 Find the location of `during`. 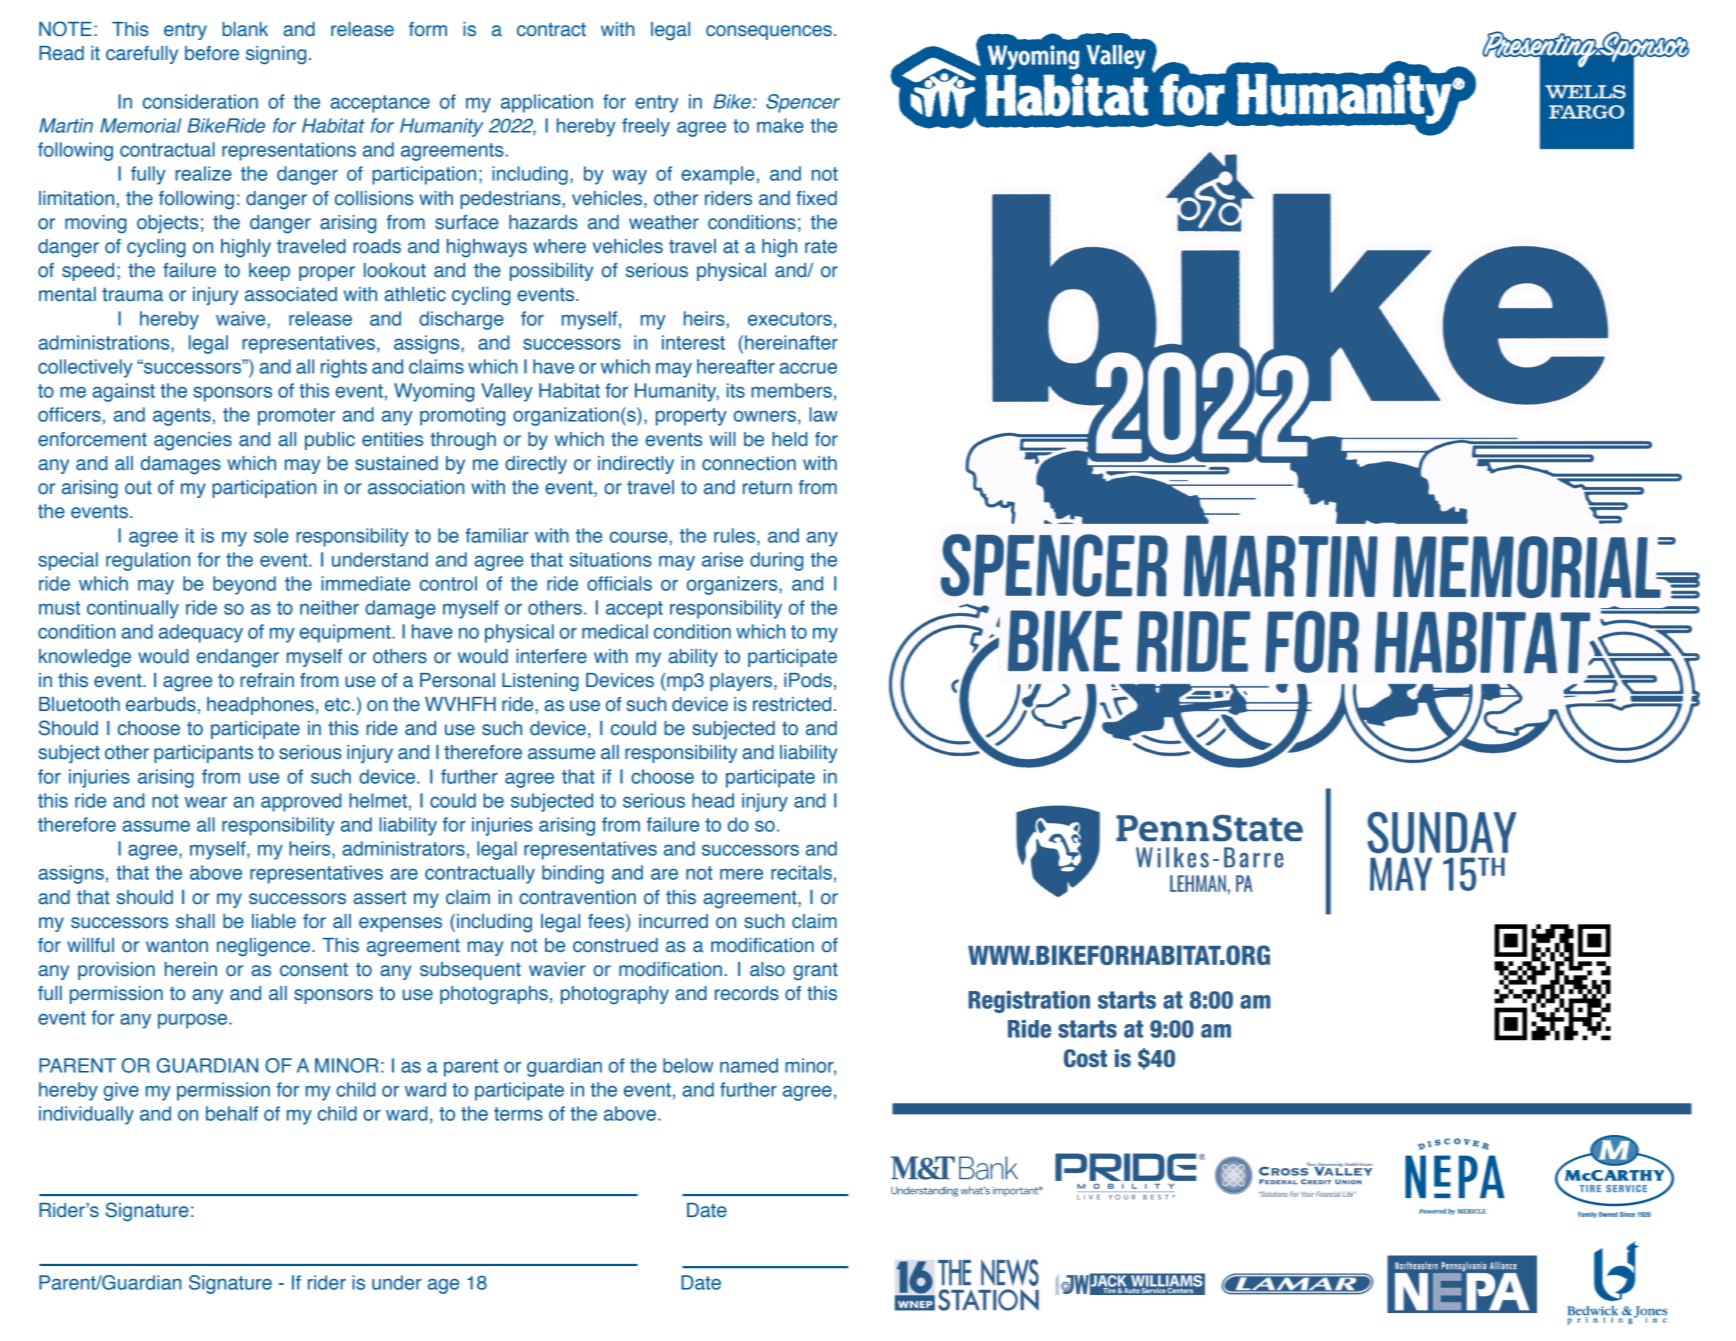

during is located at coordinates (776, 561).
